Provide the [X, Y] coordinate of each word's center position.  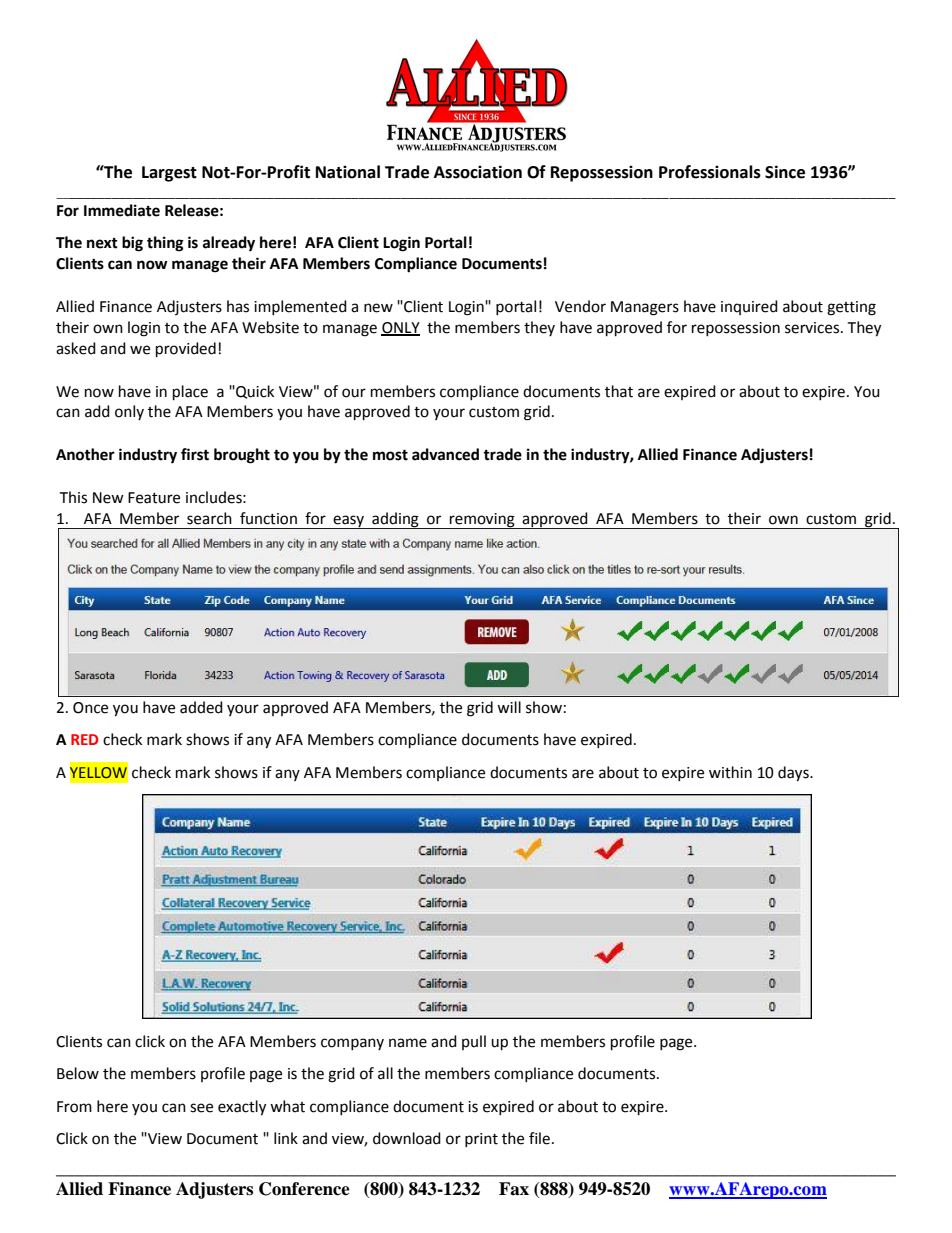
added [201, 707]
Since [785, 172]
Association [478, 172]
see [201, 1108]
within [730, 772]
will [509, 707]
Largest [169, 174]
